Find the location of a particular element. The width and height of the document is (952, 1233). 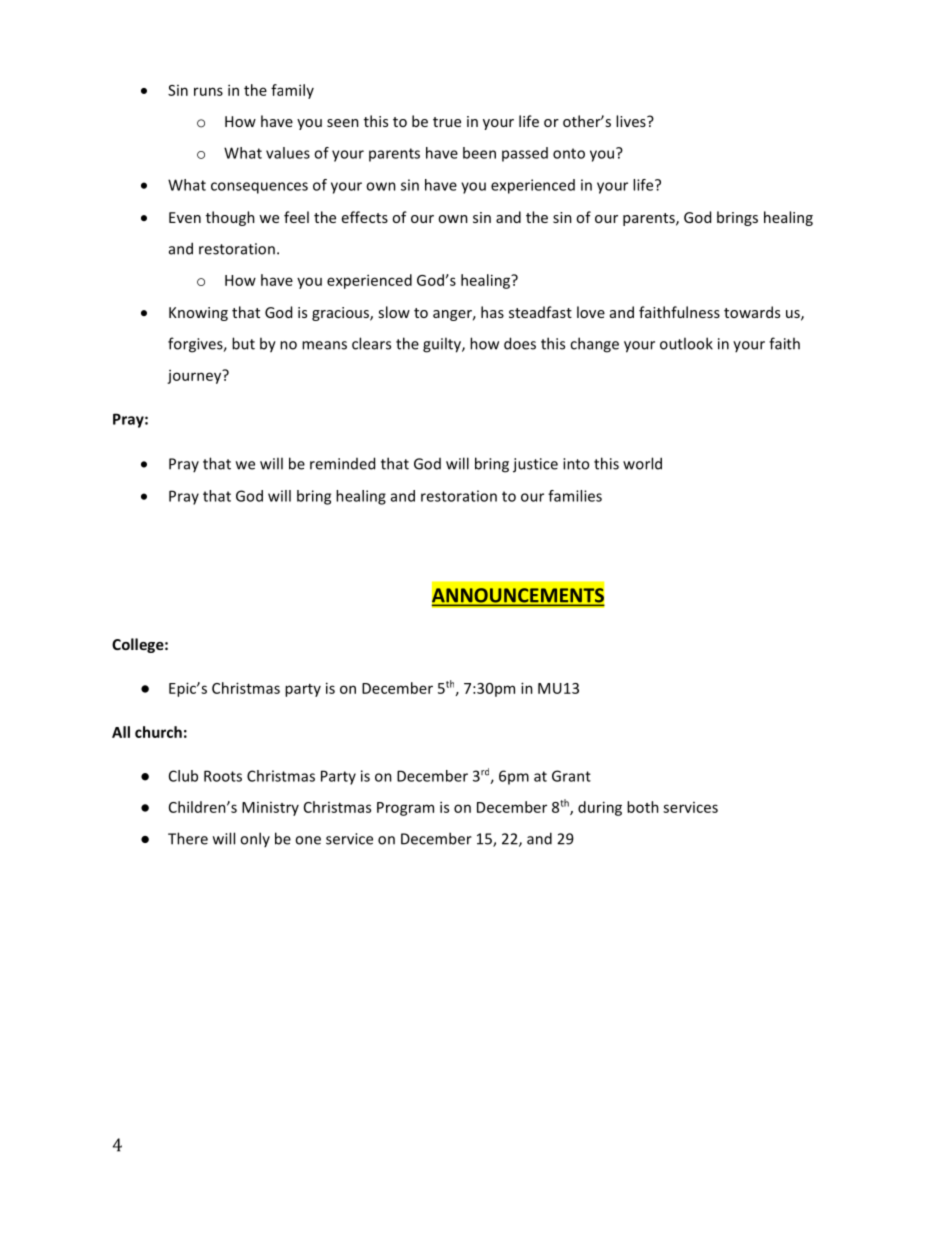

outlook is located at coordinates (686, 343).
